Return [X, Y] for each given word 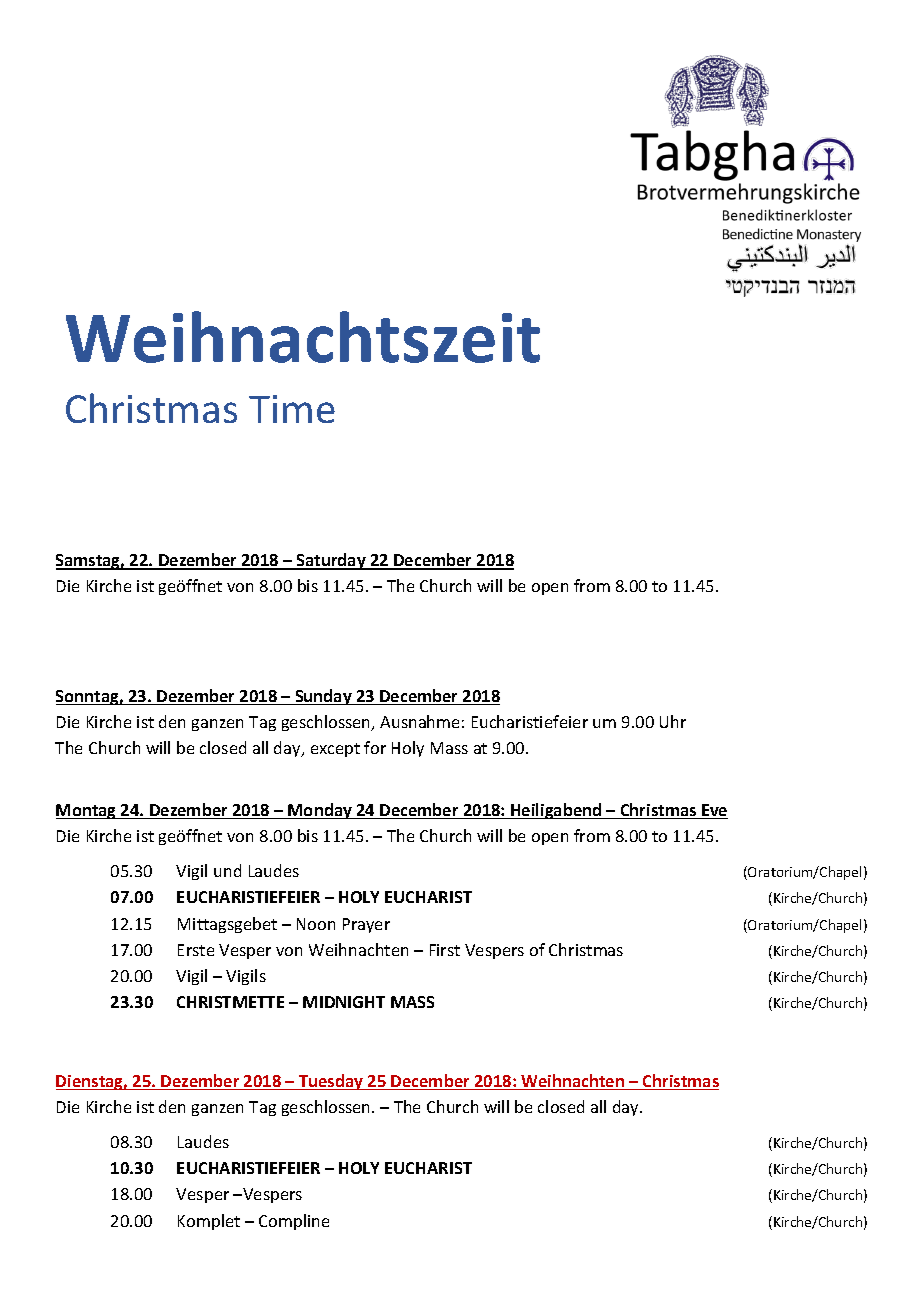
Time [292, 409]
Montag [87, 811]
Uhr [673, 721]
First [445, 950]
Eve [714, 811]
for [375, 747]
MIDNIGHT [344, 1002]
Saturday [331, 561]
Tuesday [331, 1082]
